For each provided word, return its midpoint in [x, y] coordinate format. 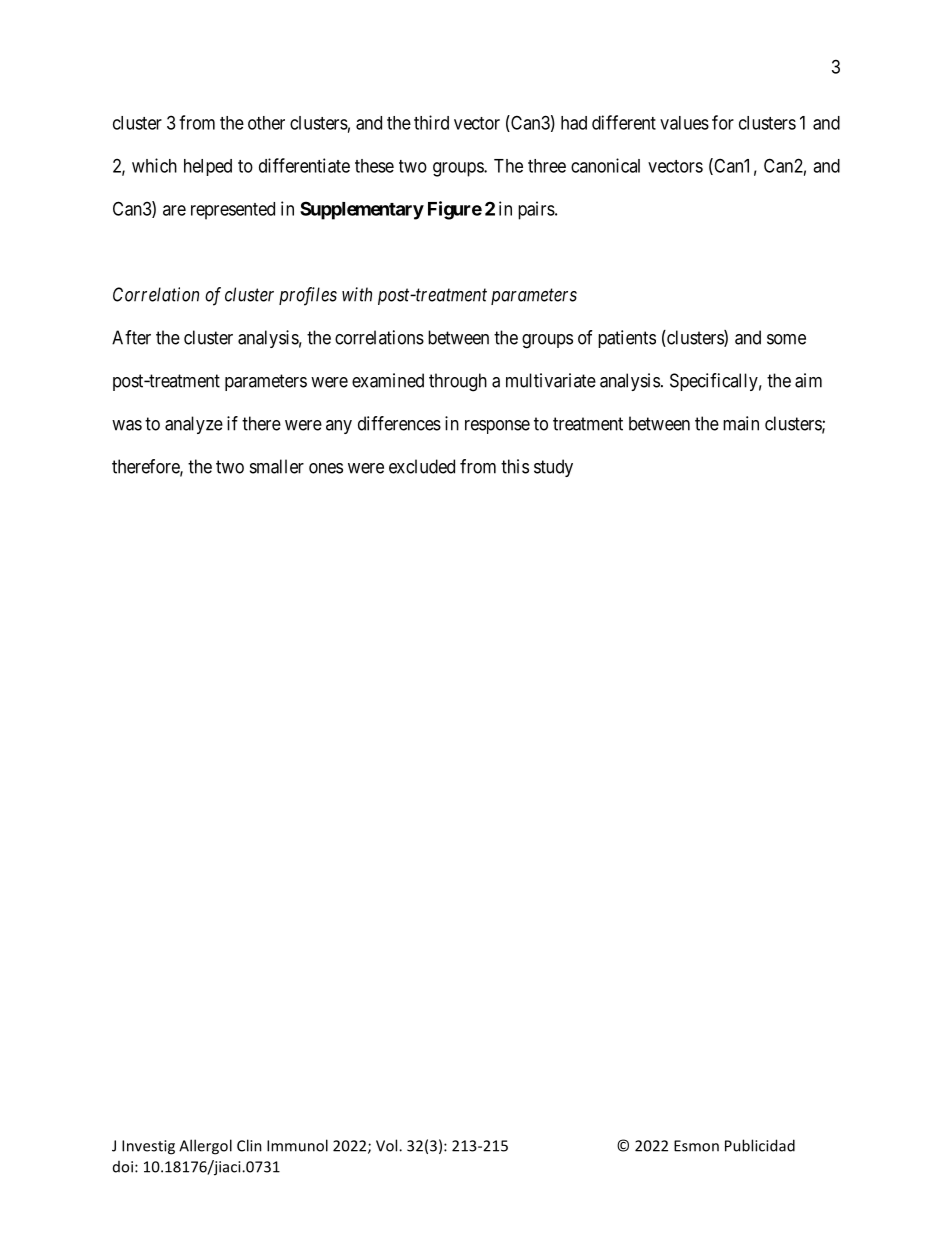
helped [208, 167]
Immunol [297, 1145]
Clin [249, 1145]
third [431, 122]
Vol [388, 1145]
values [684, 123]
